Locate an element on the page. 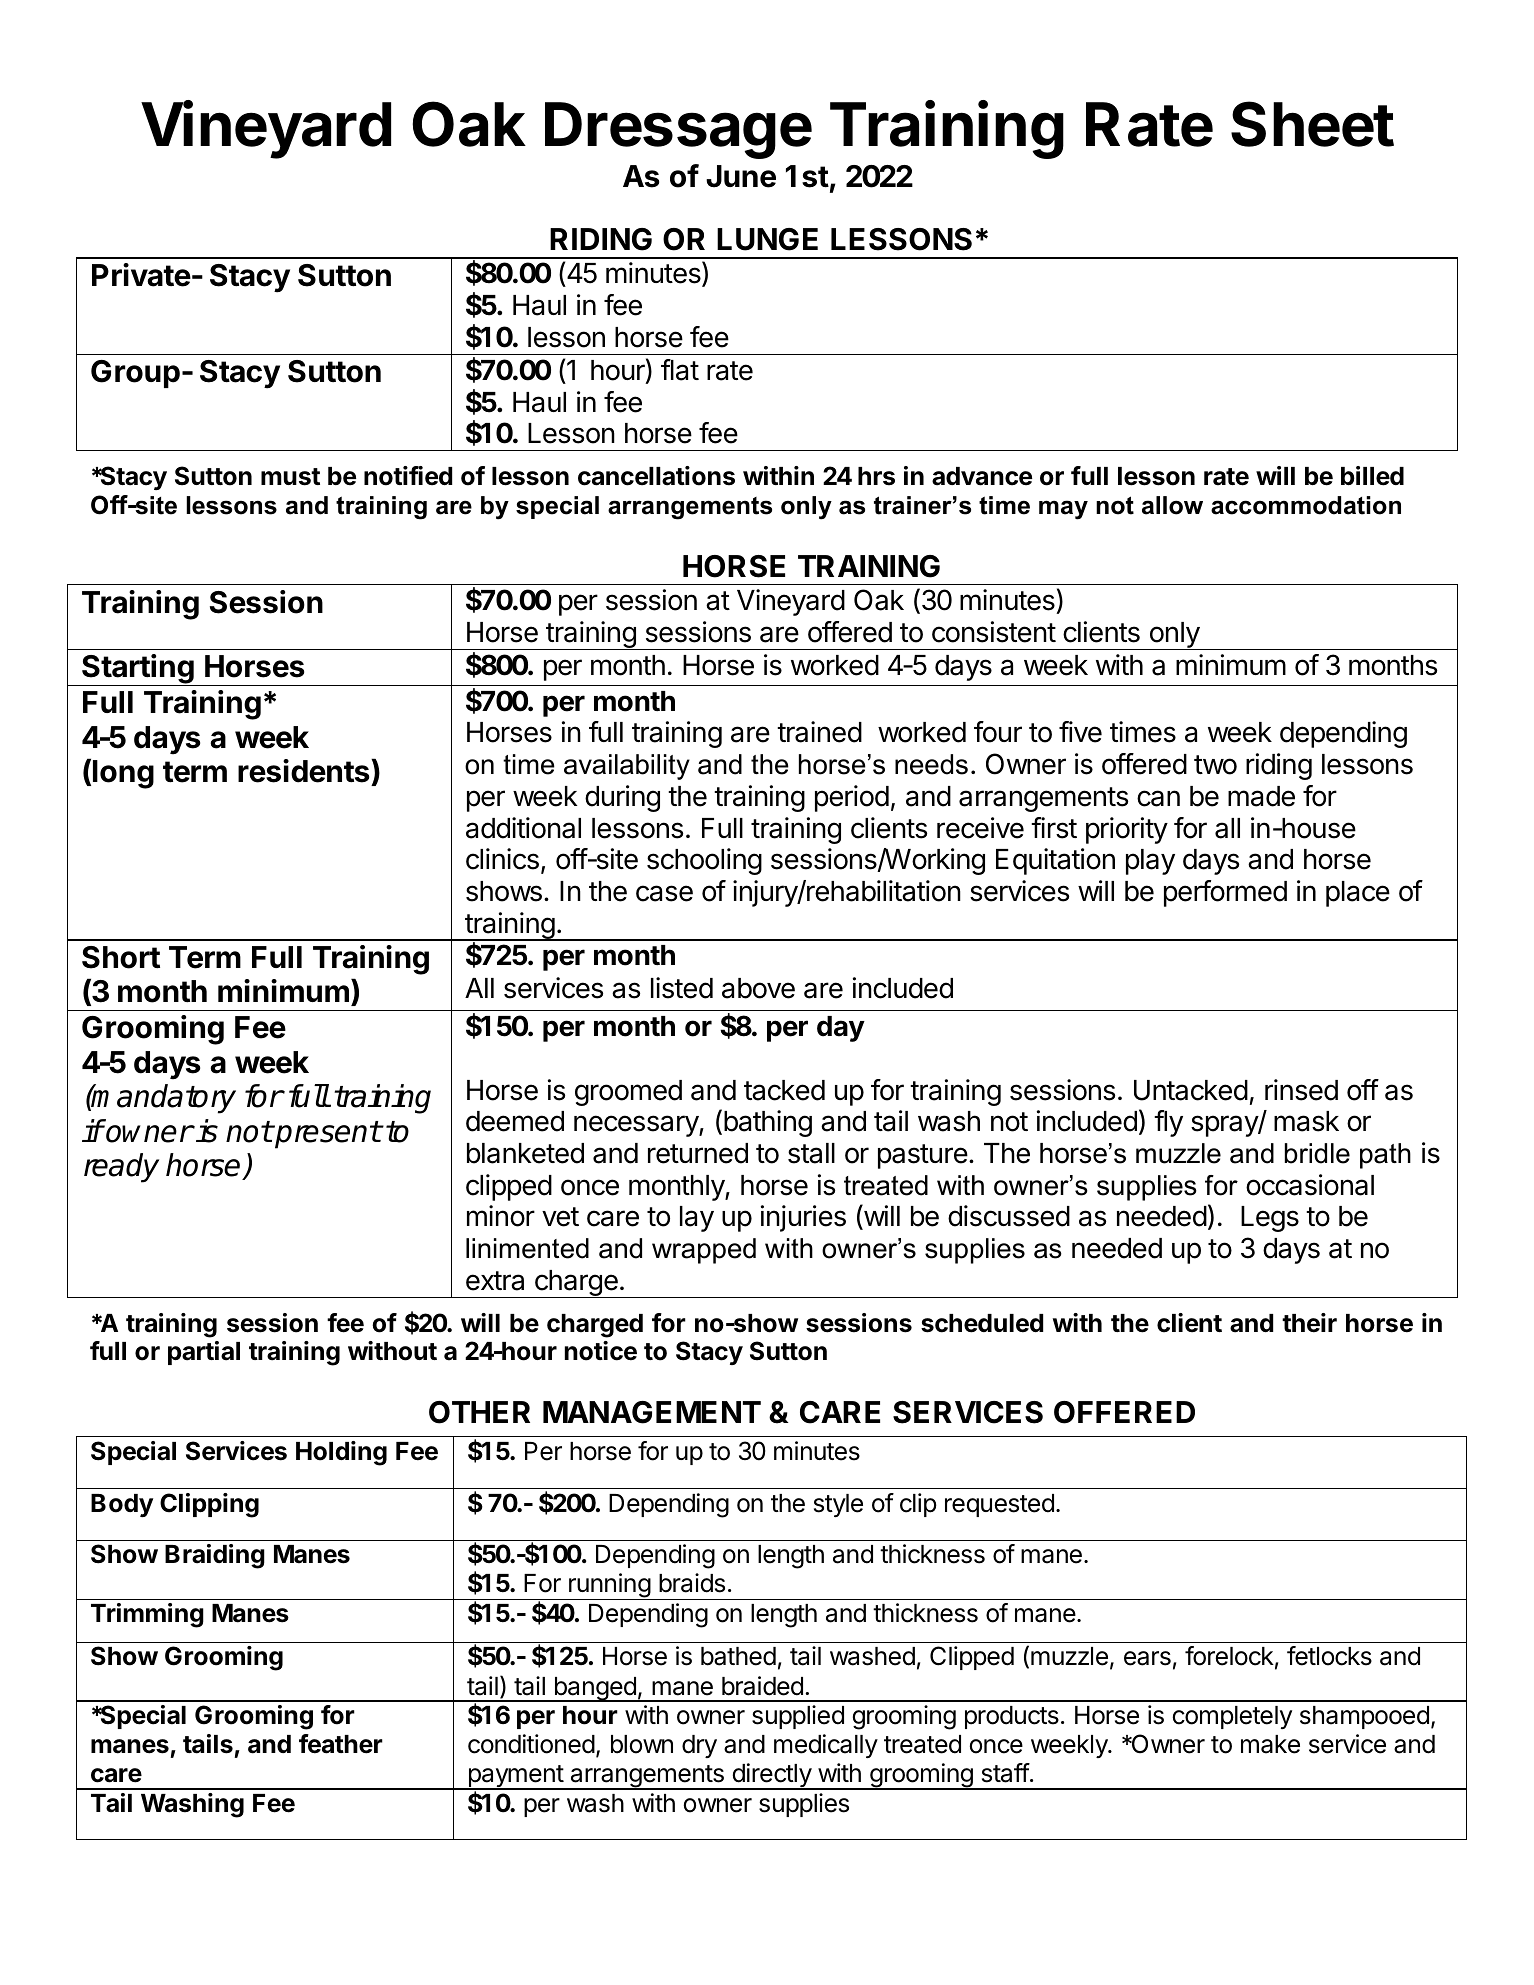 The image size is (1534, 1985). ready is located at coordinates (121, 1168).
